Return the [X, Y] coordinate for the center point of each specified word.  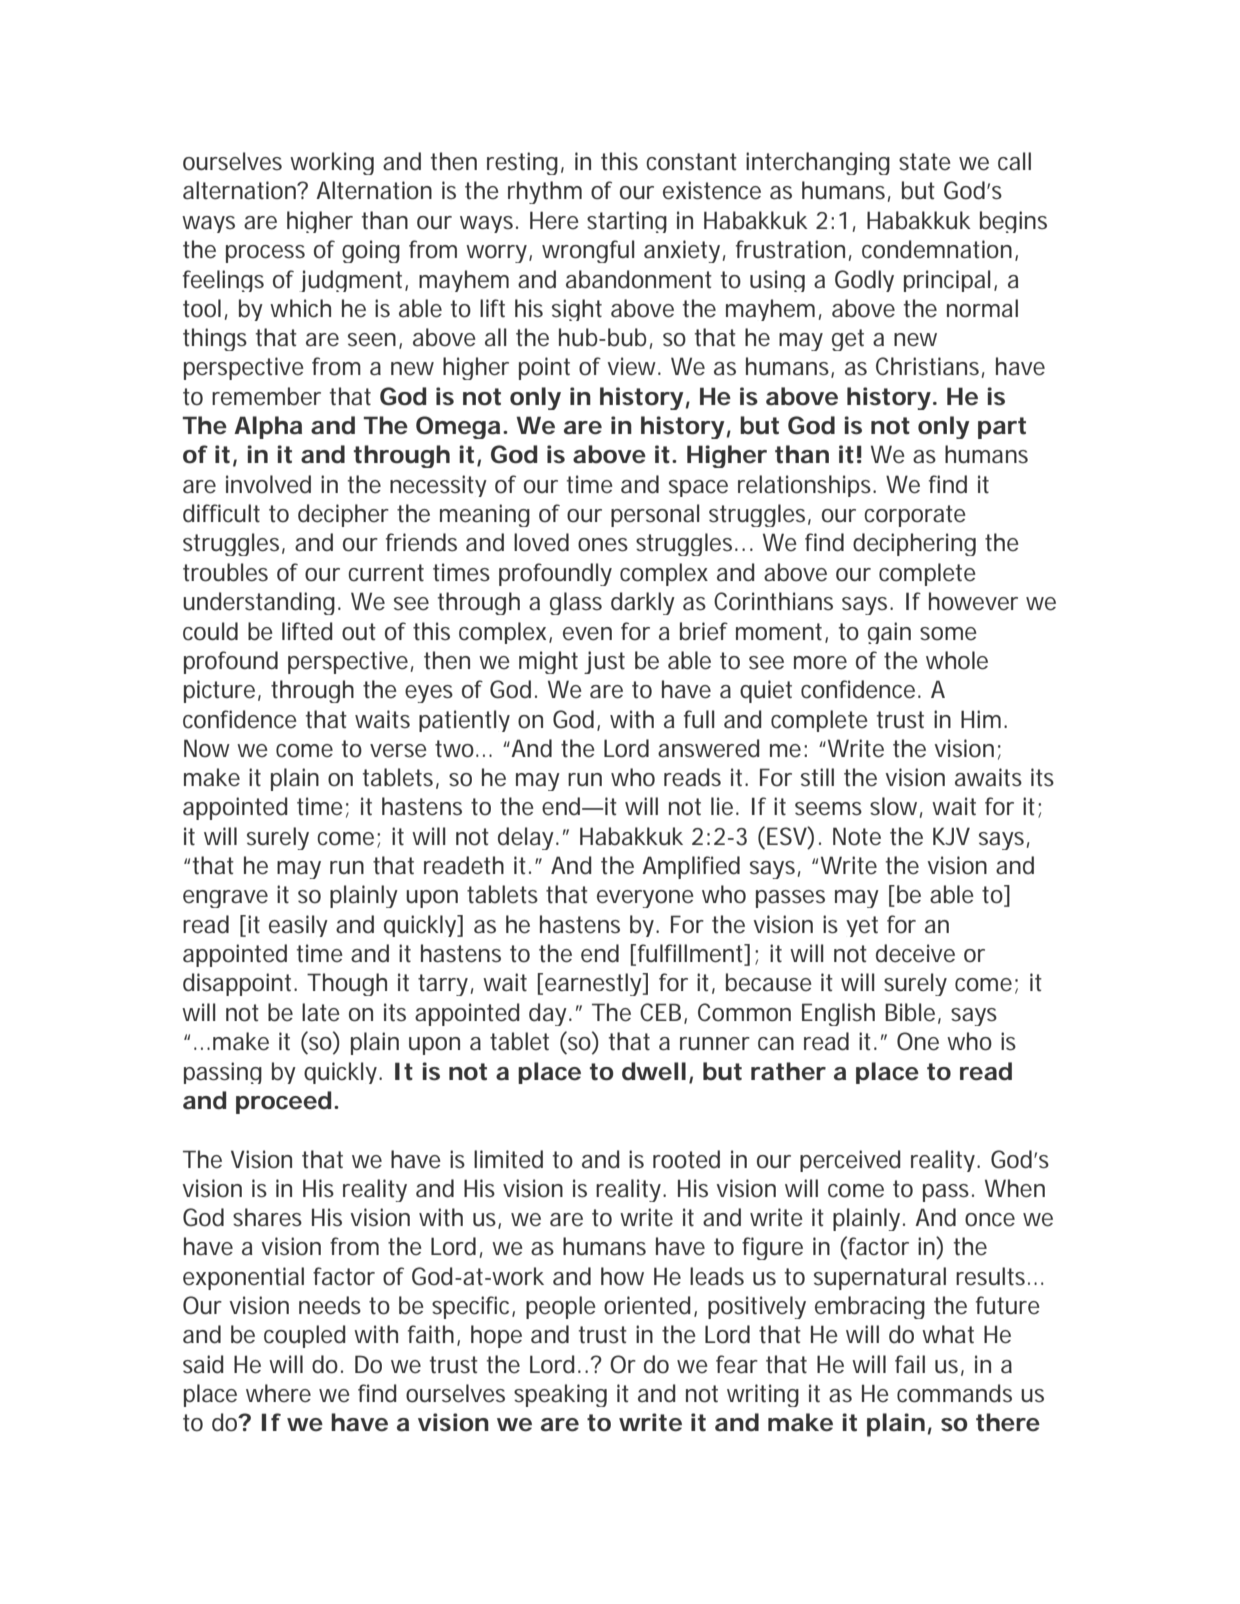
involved [268, 484]
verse [398, 751]
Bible [913, 1013]
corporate [915, 516]
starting [627, 222]
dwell [654, 1071]
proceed [285, 1102]
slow [896, 807]
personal [655, 515]
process [265, 254]
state [925, 162]
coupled [304, 1336]
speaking [560, 1395]
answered [708, 748]
